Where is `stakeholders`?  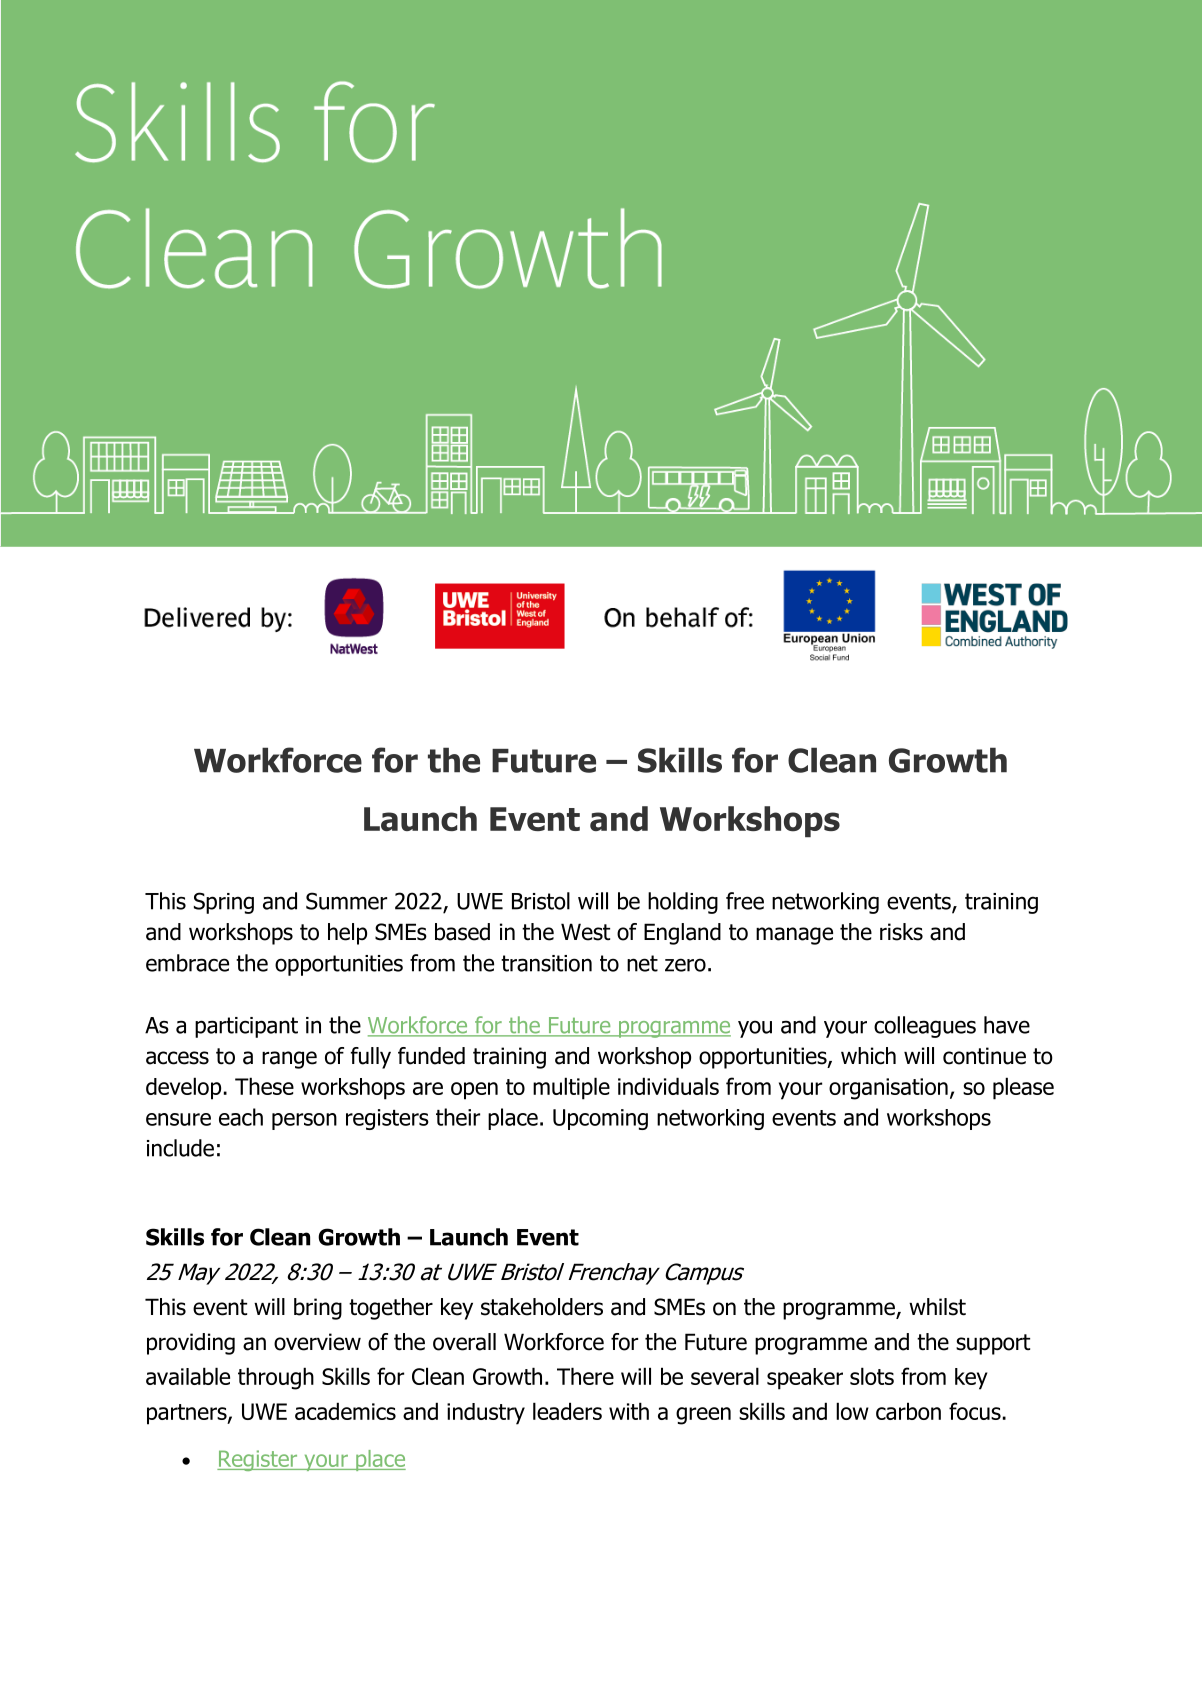
stakeholders is located at coordinates (542, 1307).
